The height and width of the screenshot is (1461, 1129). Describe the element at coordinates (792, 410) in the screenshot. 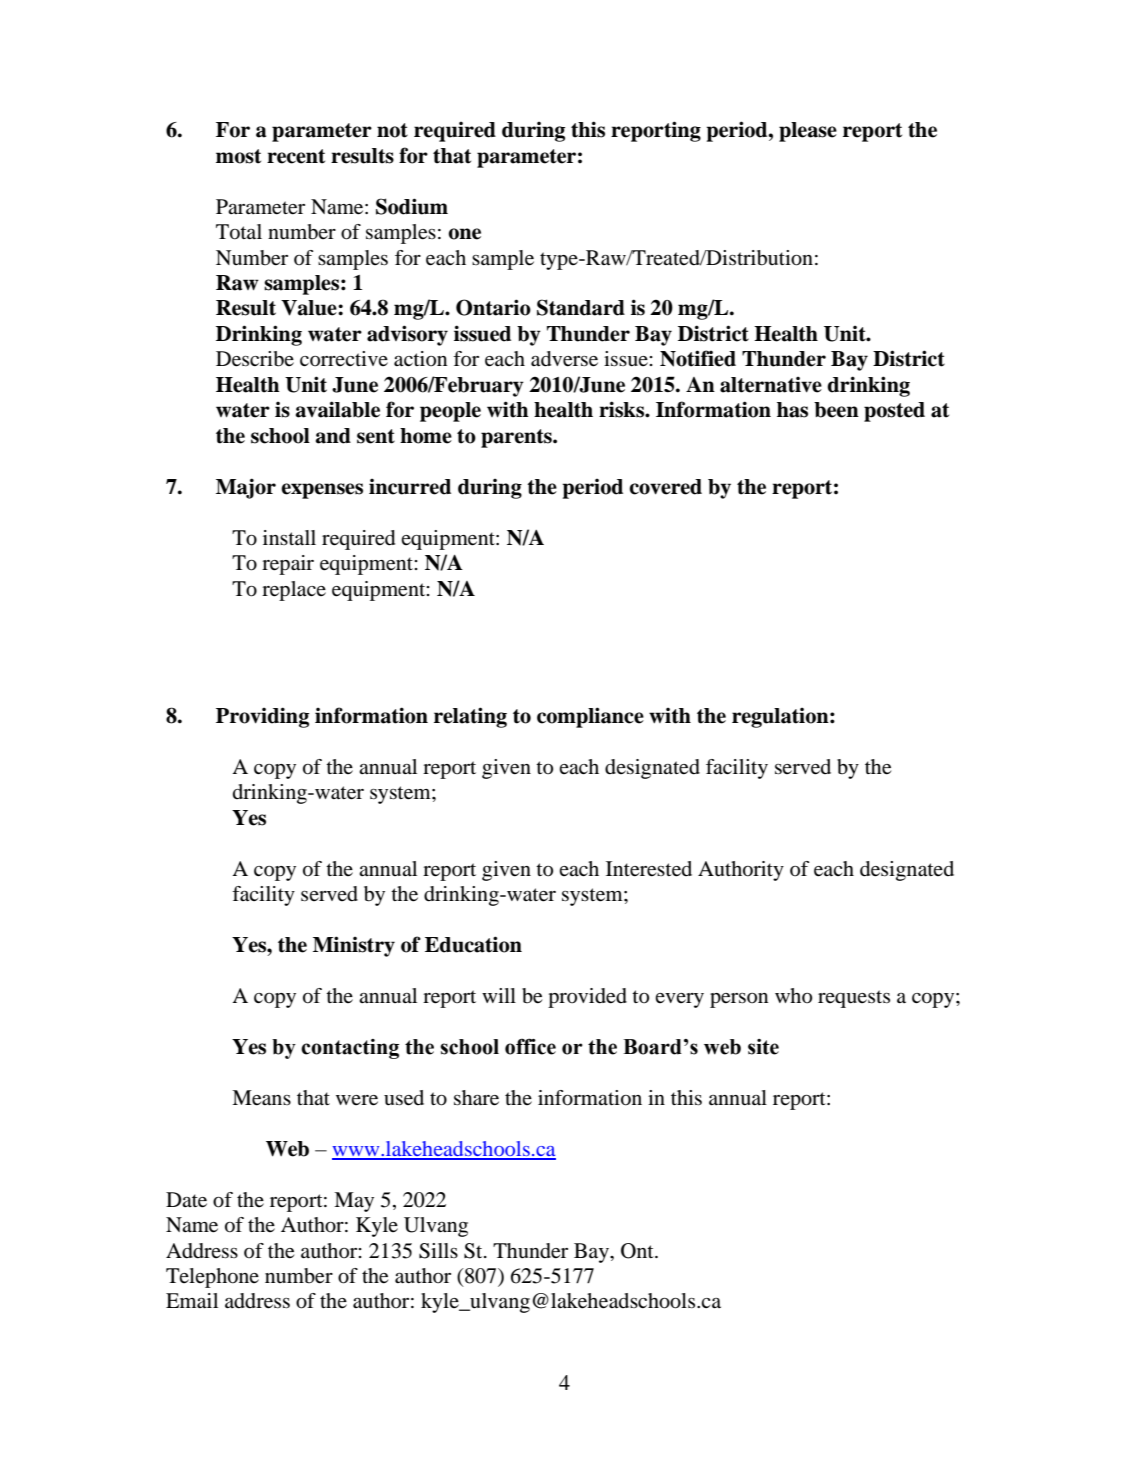

I see `has` at that location.
